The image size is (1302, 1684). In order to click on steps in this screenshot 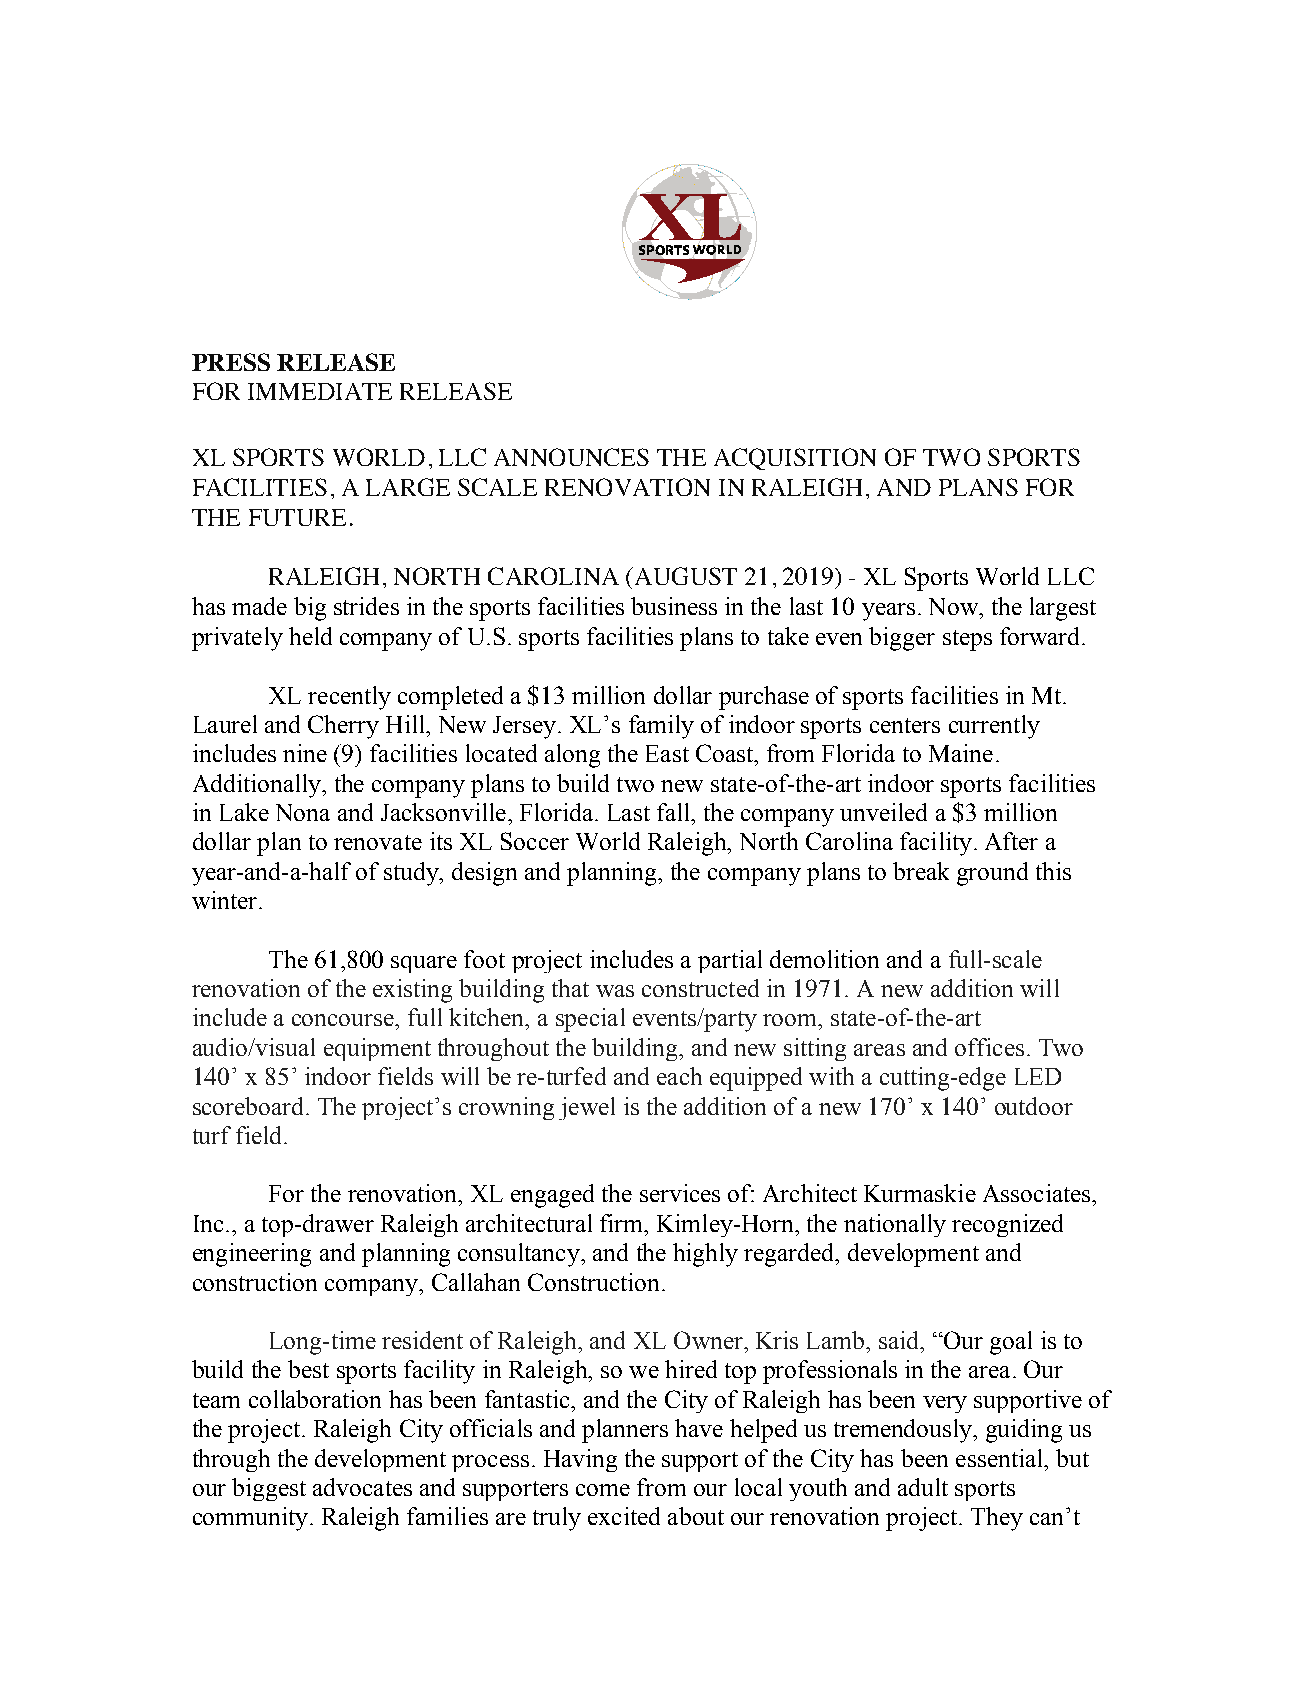, I will do `click(967, 640)`.
